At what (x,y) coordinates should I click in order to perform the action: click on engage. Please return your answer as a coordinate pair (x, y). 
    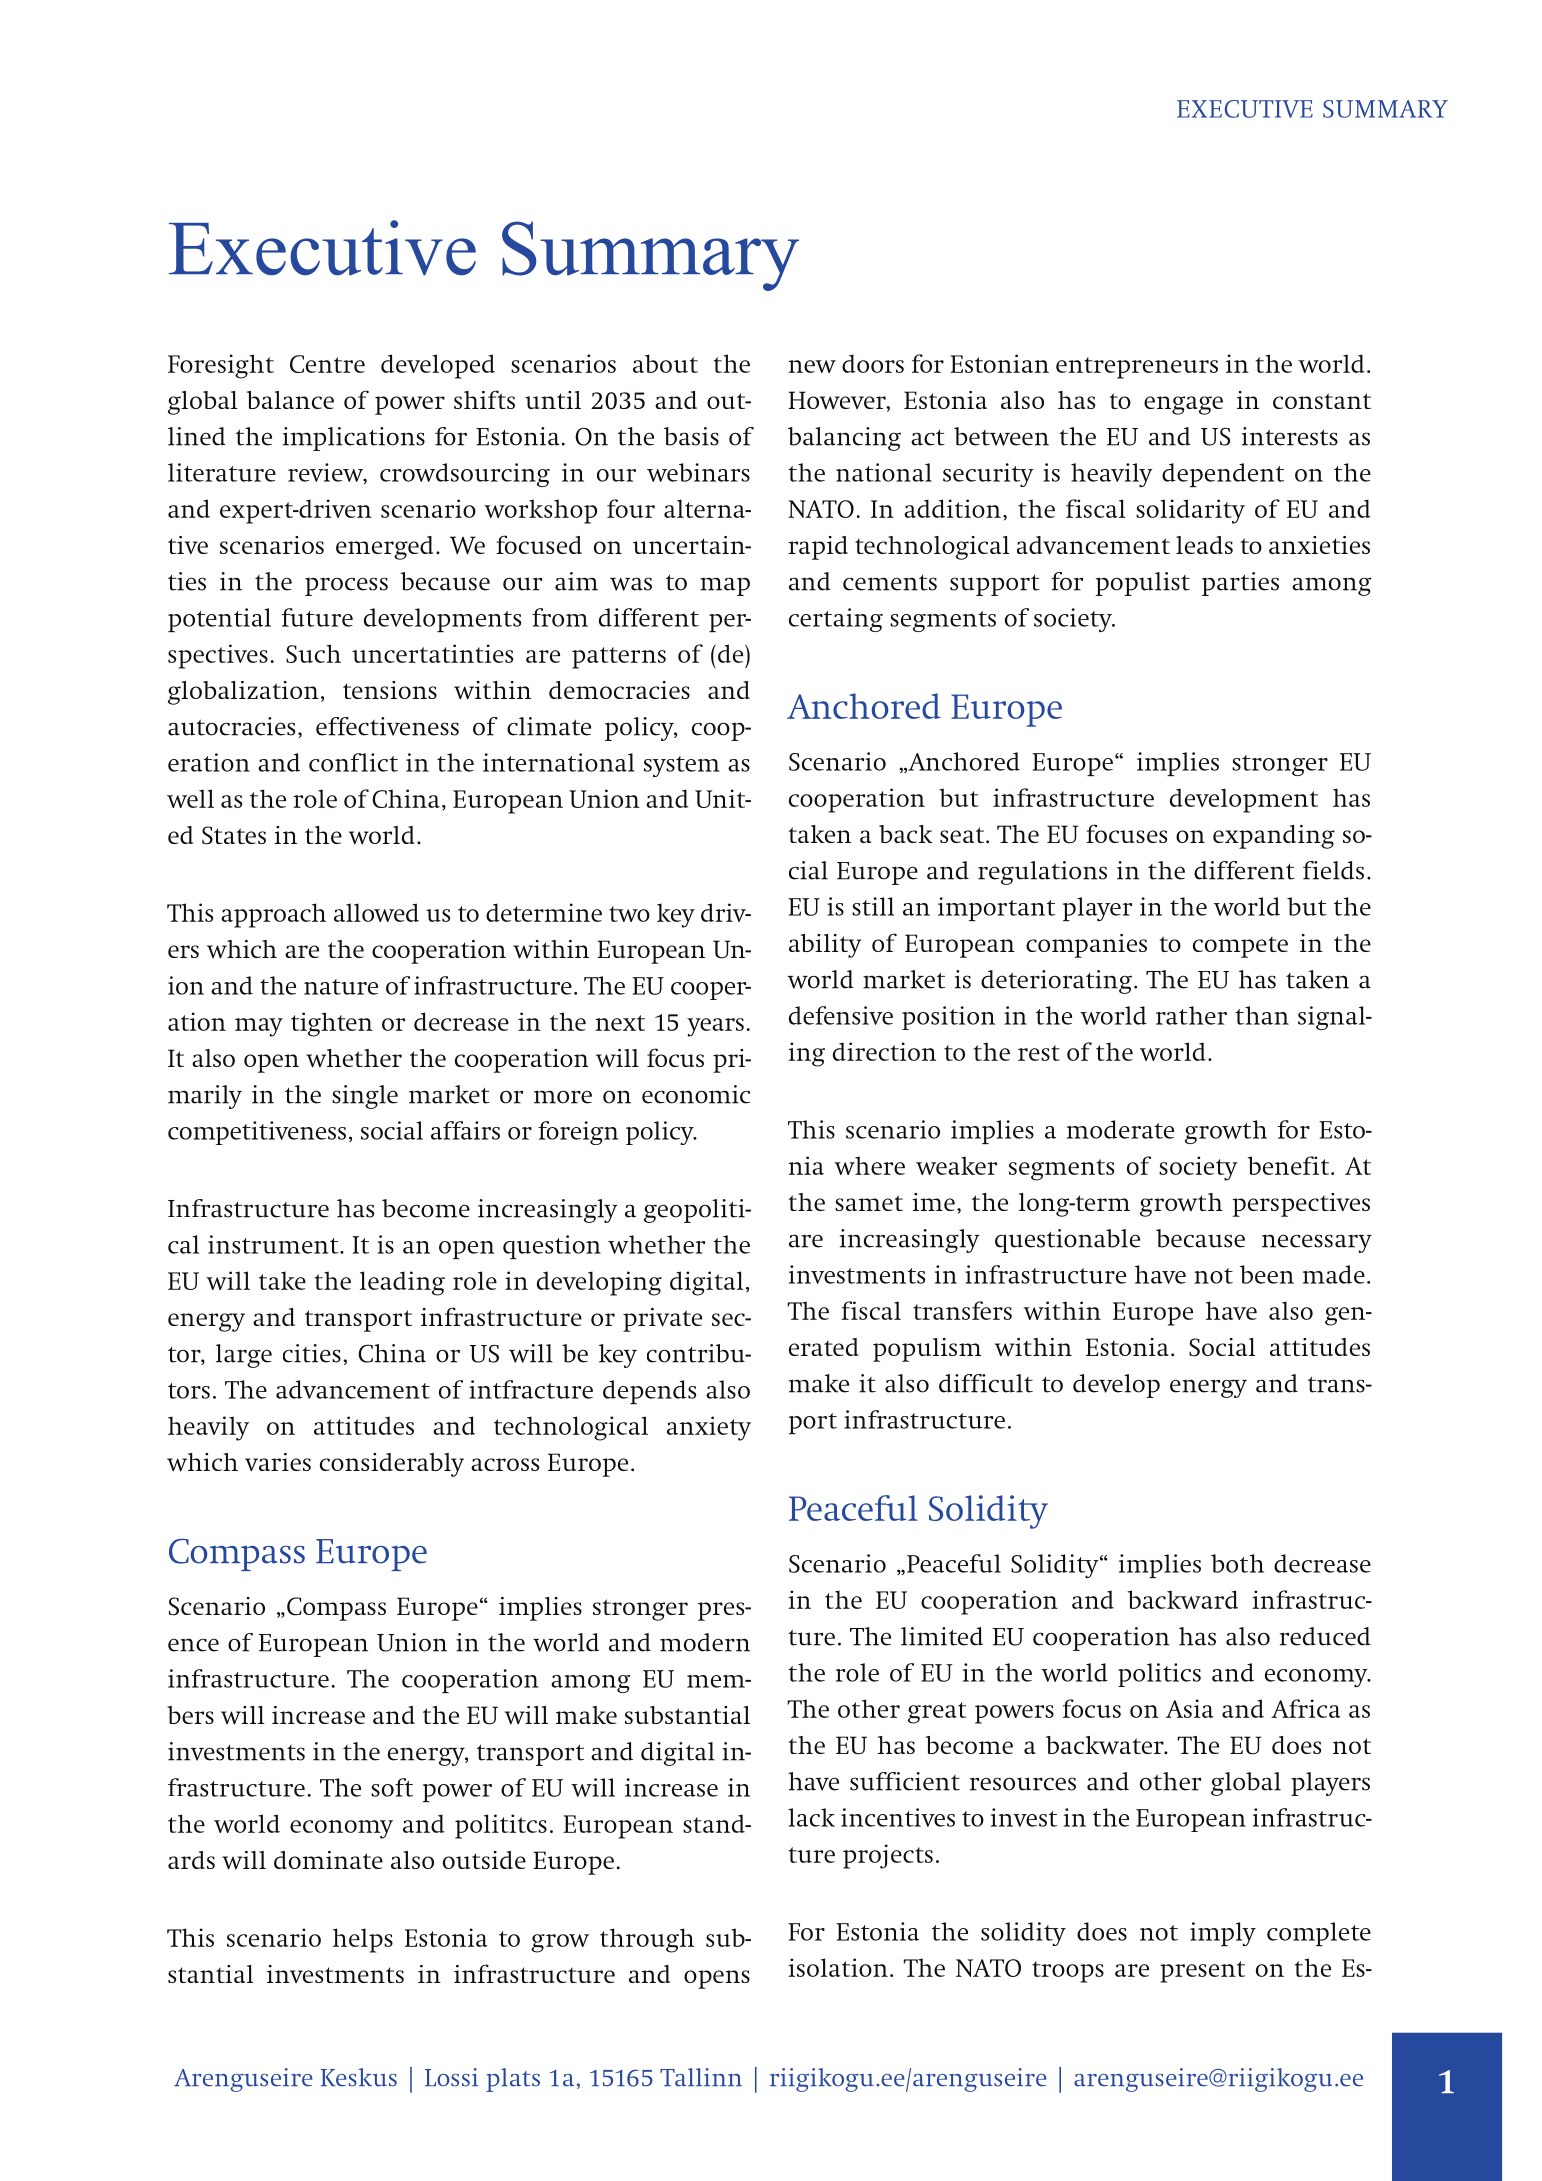
    Looking at the image, I should click on (1183, 405).
